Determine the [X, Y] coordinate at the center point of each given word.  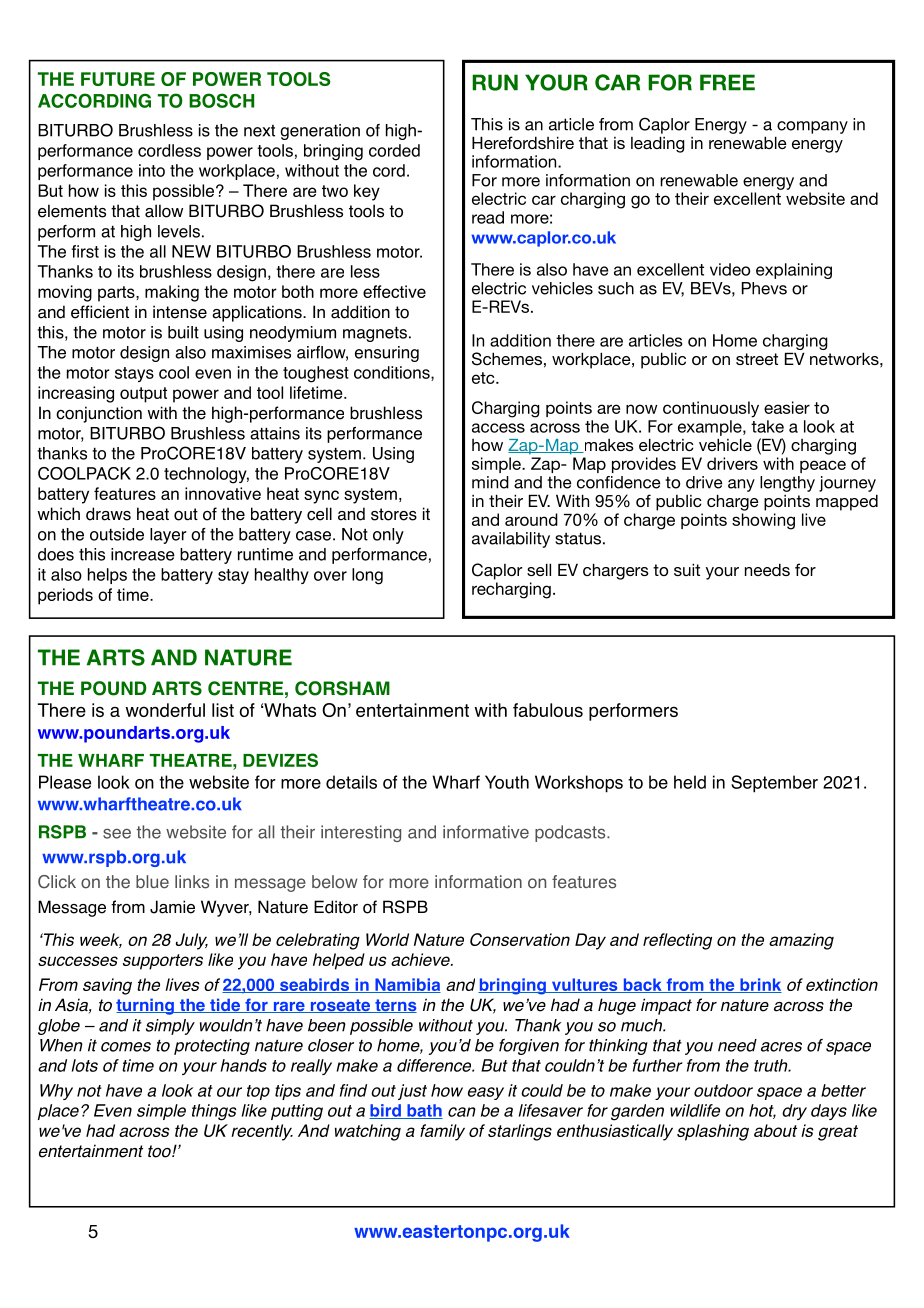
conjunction [99, 414]
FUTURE [118, 79]
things [214, 1112]
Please [65, 782]
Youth [507, 782]
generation [320, 132]
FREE [727, 82]
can [462, 1112]
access [498, 428]
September [774, 784]
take [767, 426]
